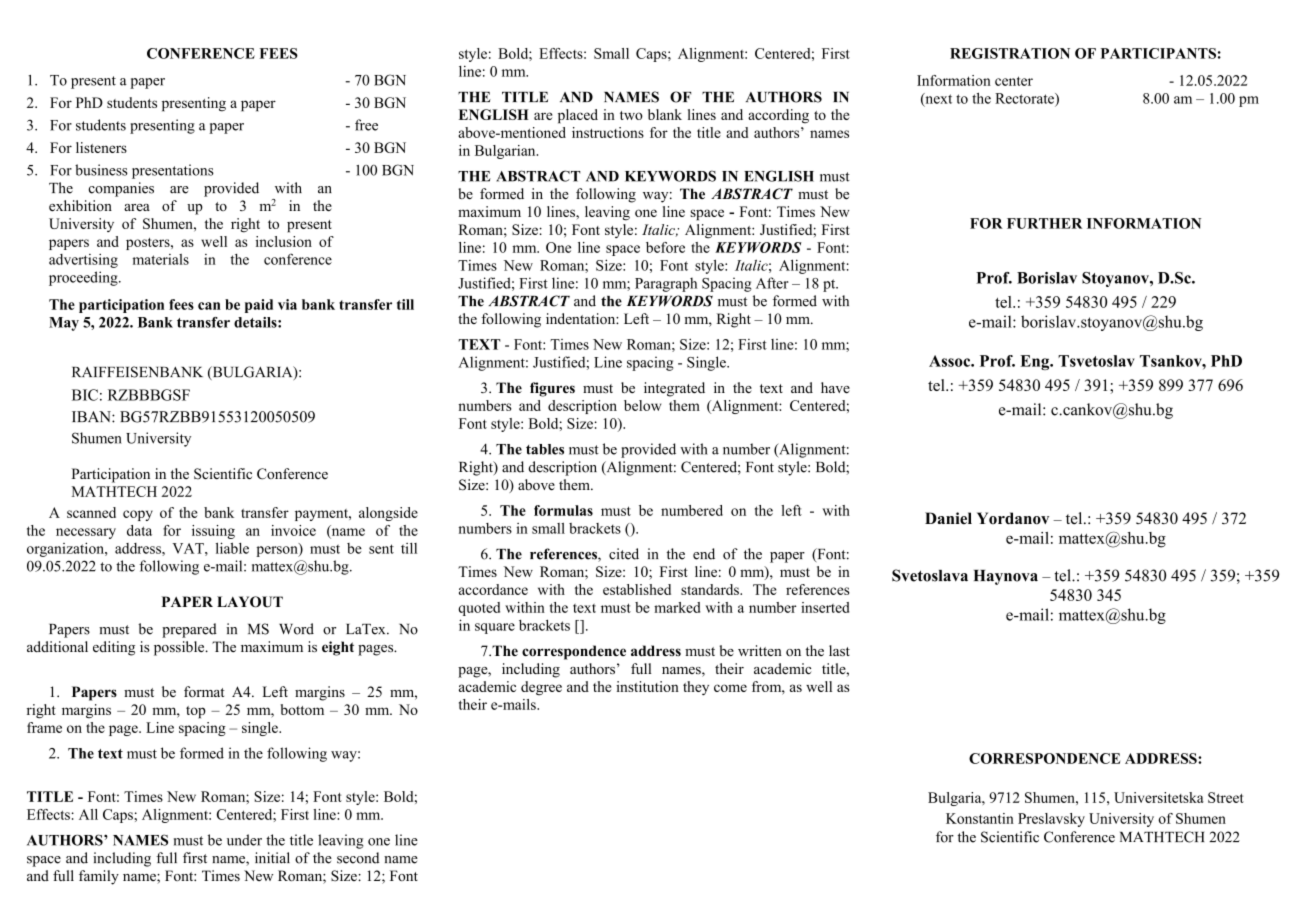  Describe the element at coordinates (631, 115) in the page. I see `two` at that location.
